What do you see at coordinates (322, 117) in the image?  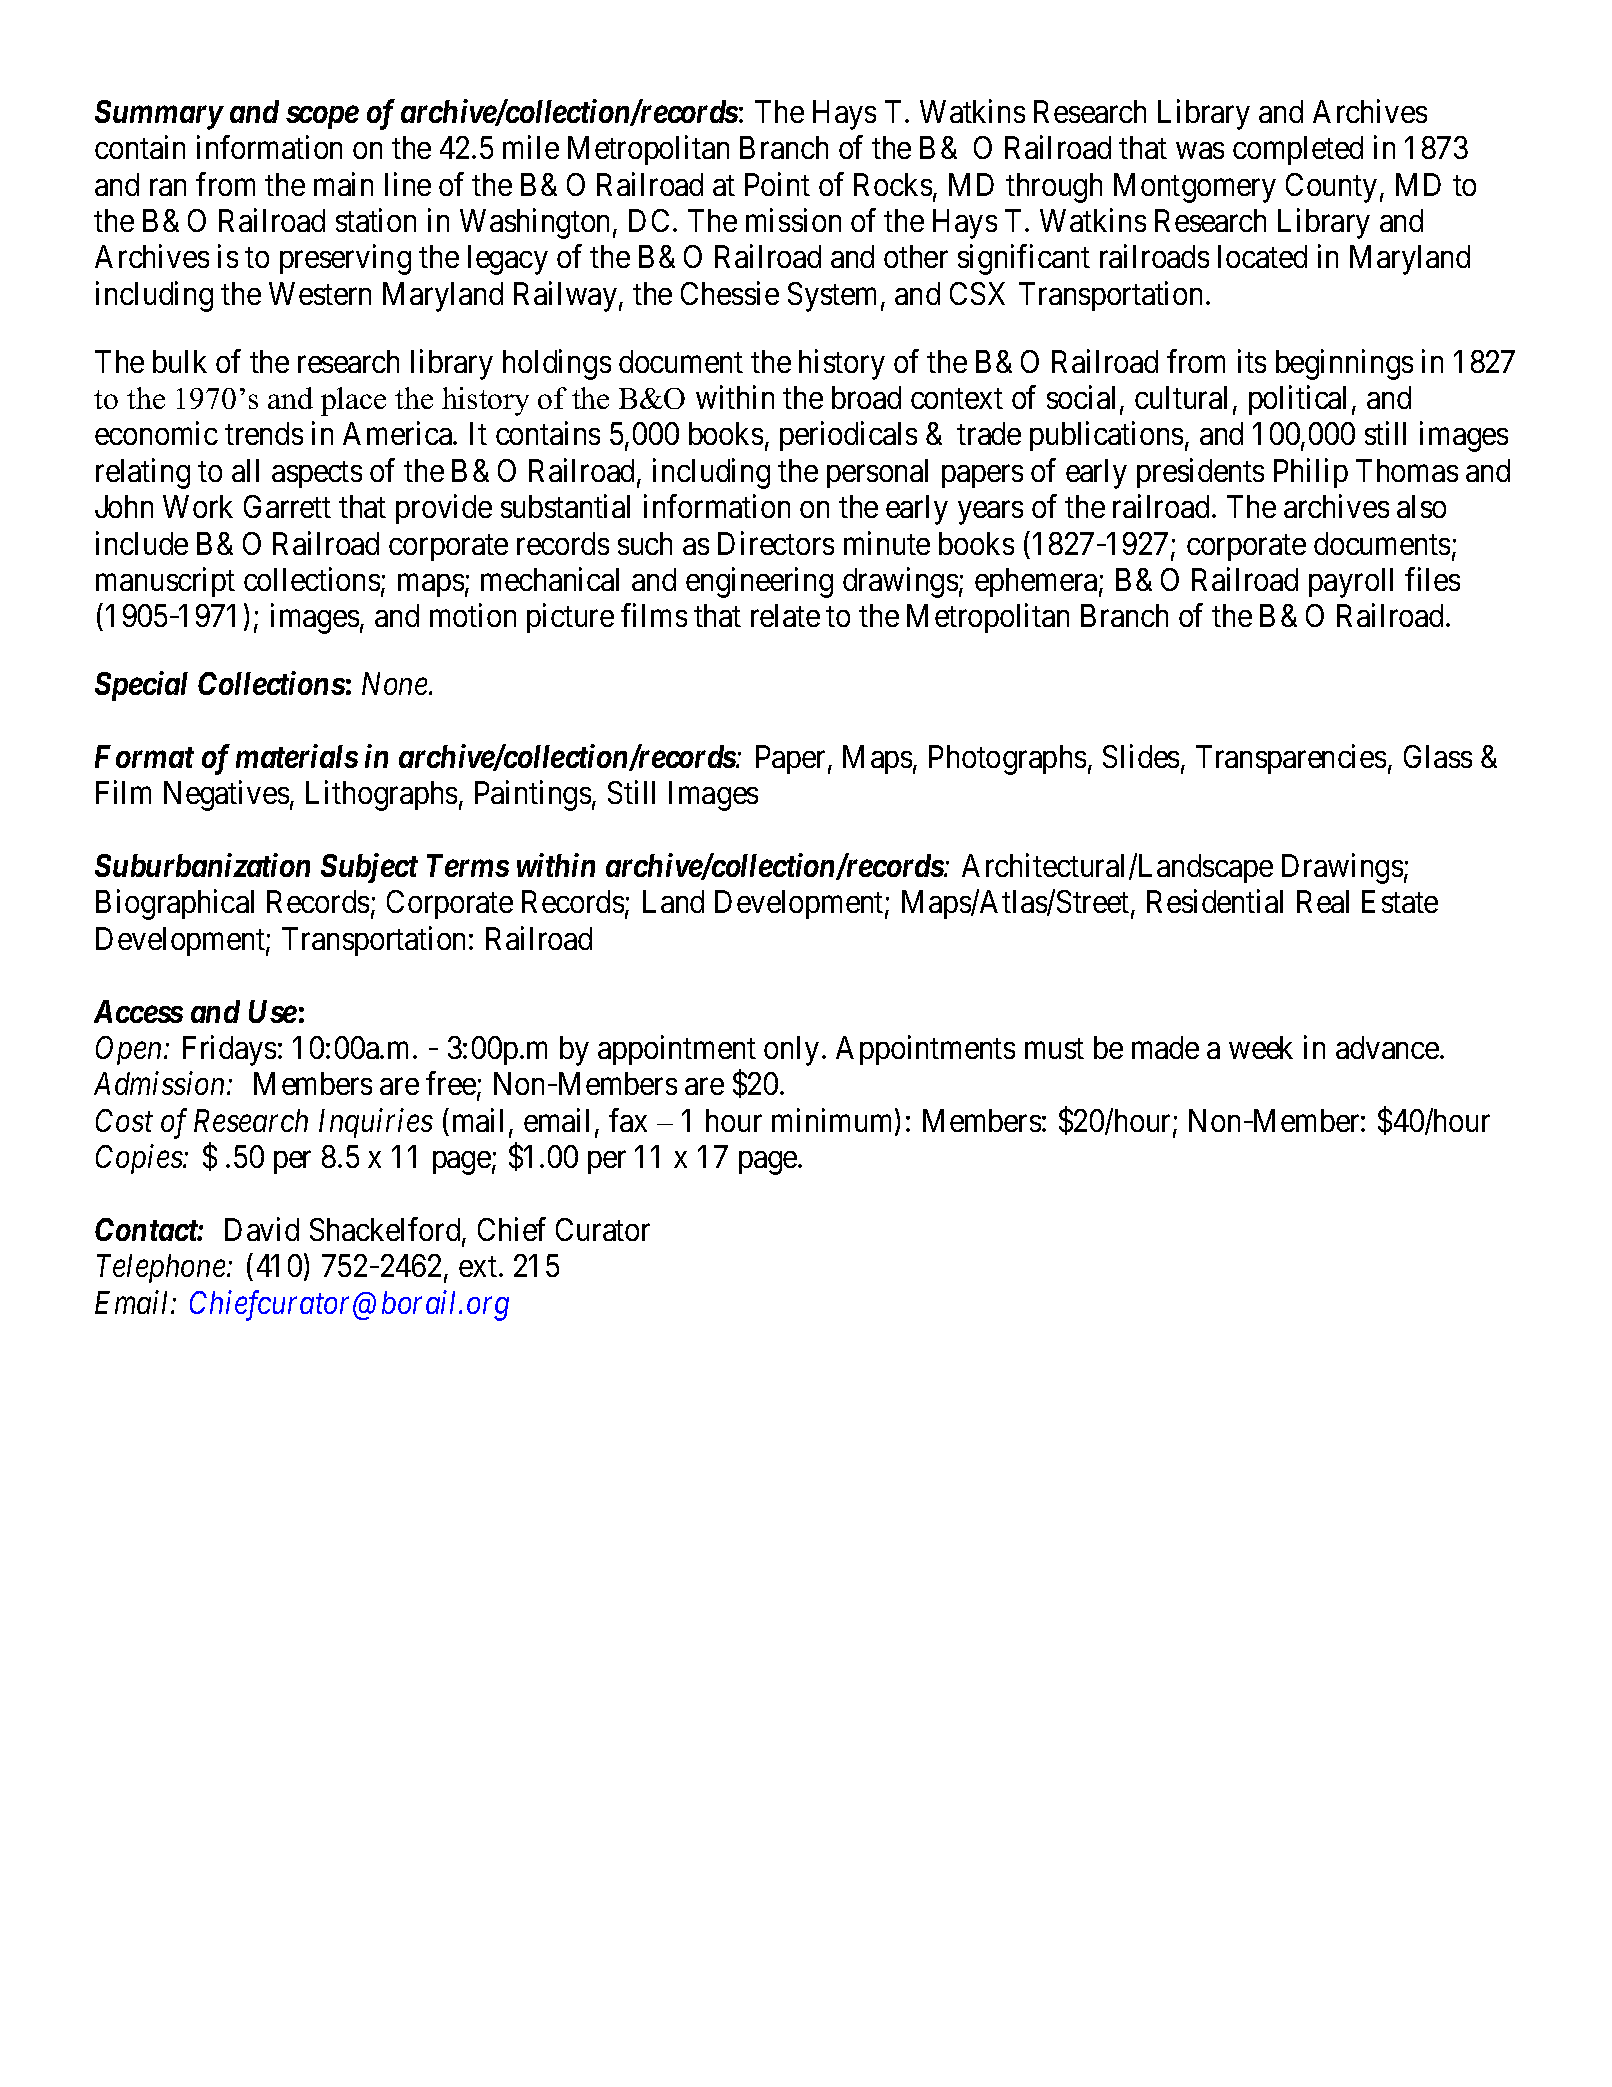 I see `scope` at bounding box center [322, 117].
